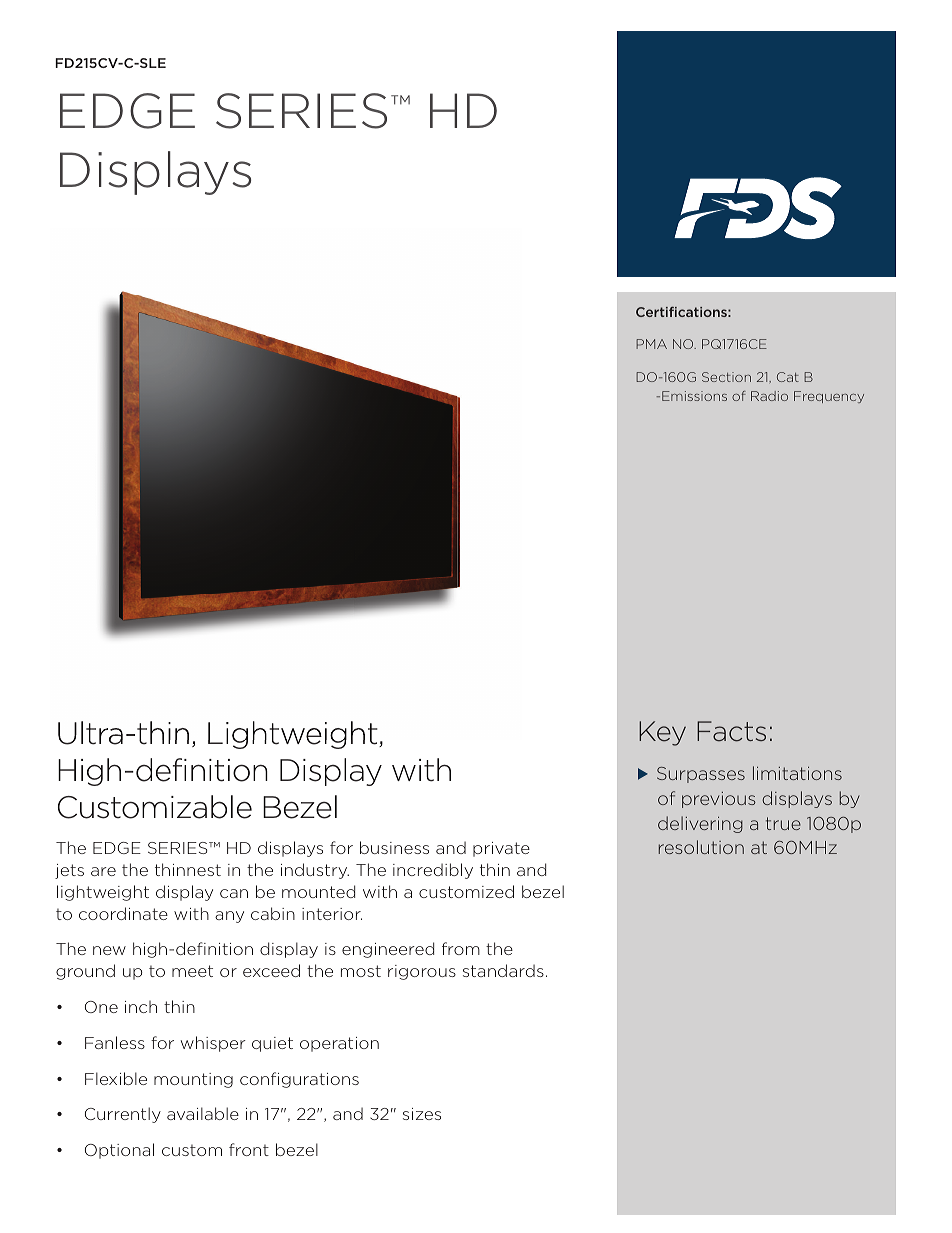  Describe the element at coordinates (694, 396) in the screenshot. I see `Emissions` at that location.
